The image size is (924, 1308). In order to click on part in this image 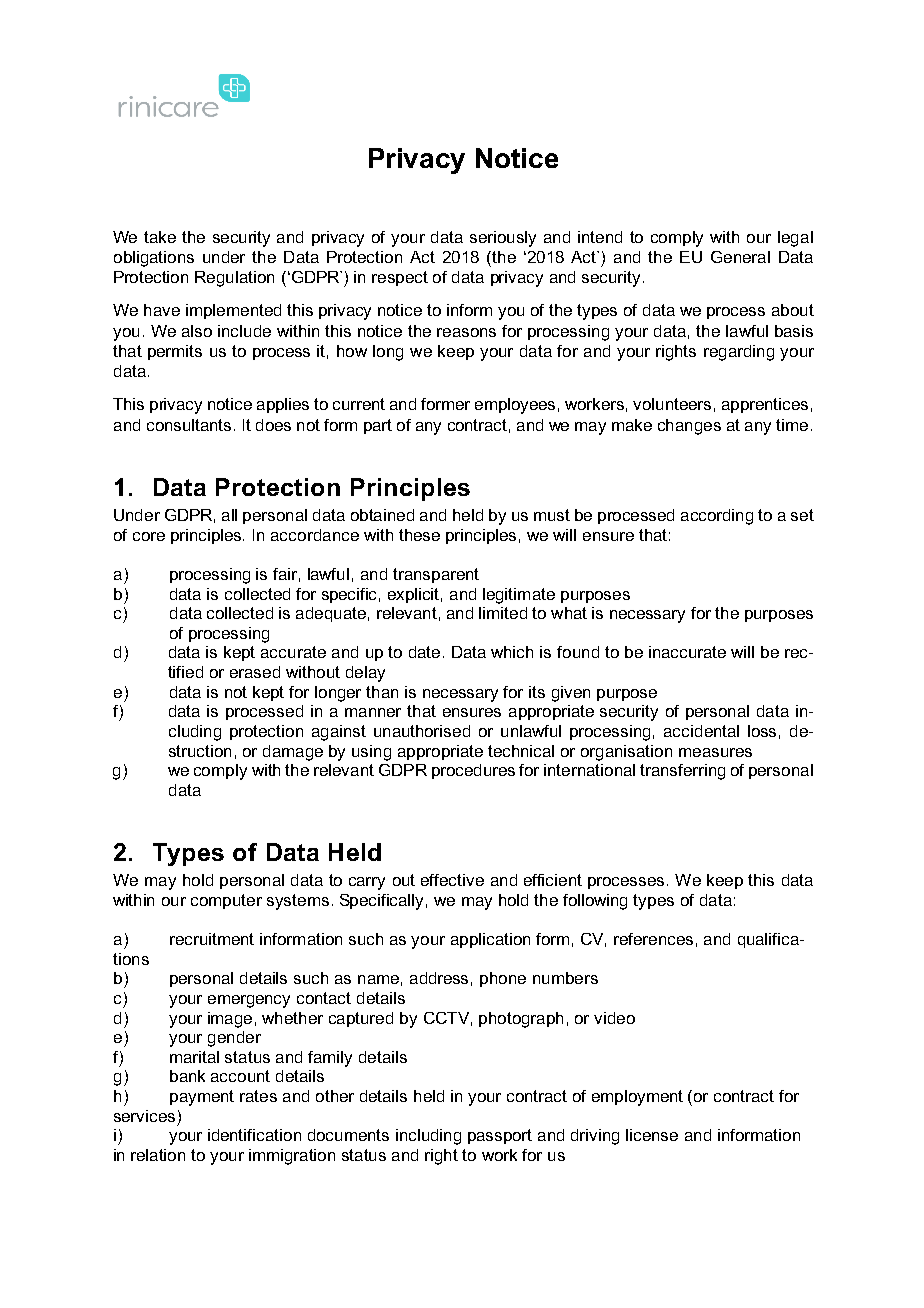, I will do `click(378, 426)`.
